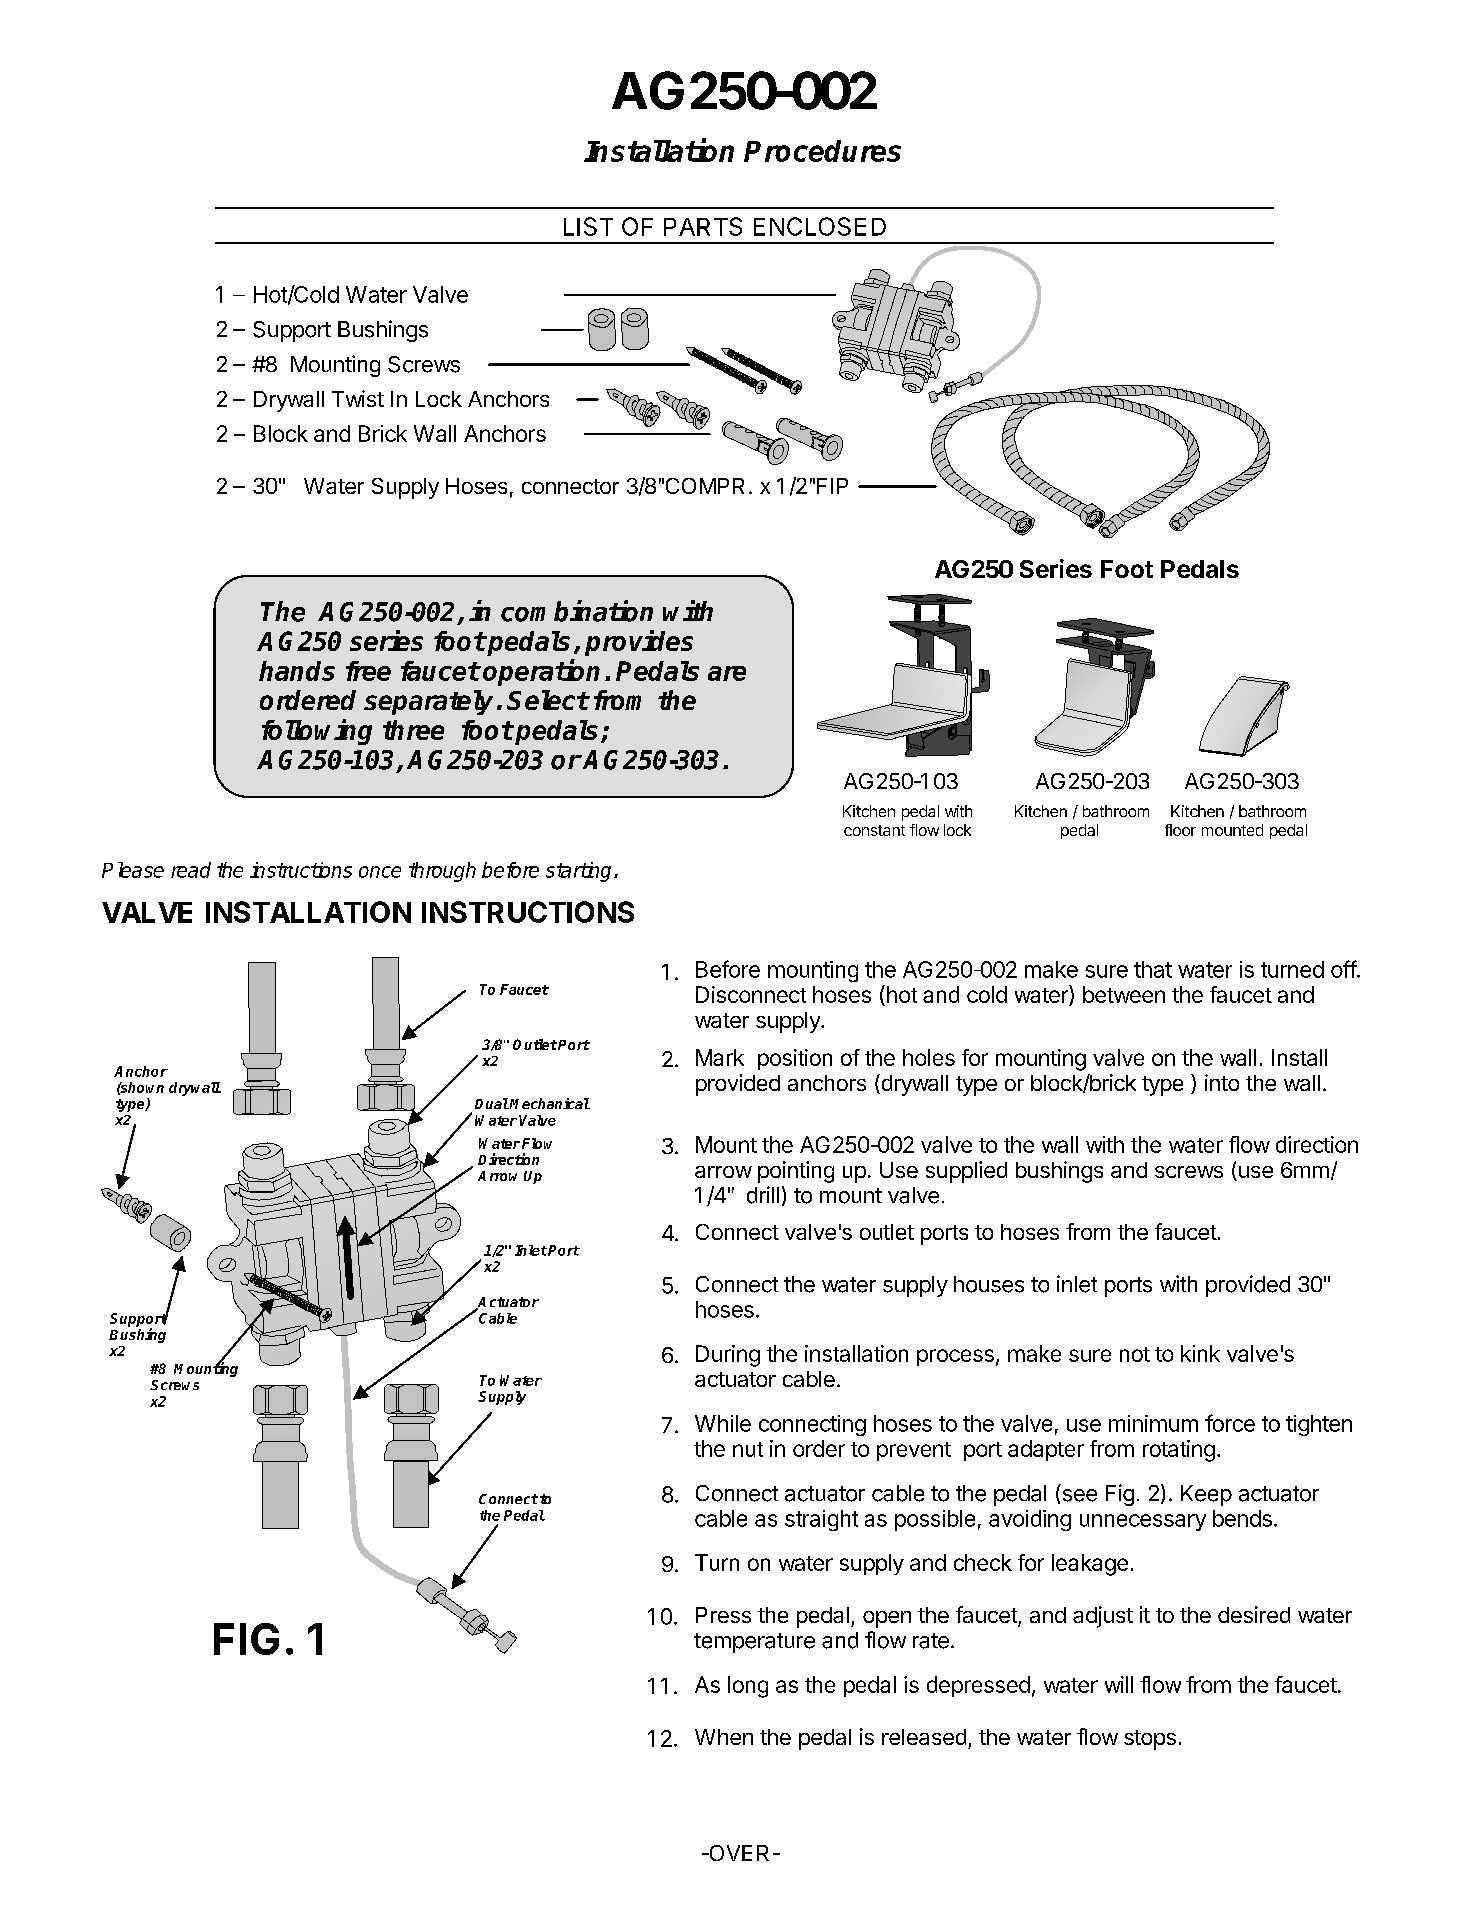  I want to click on PARTS, so click(703, 226).
